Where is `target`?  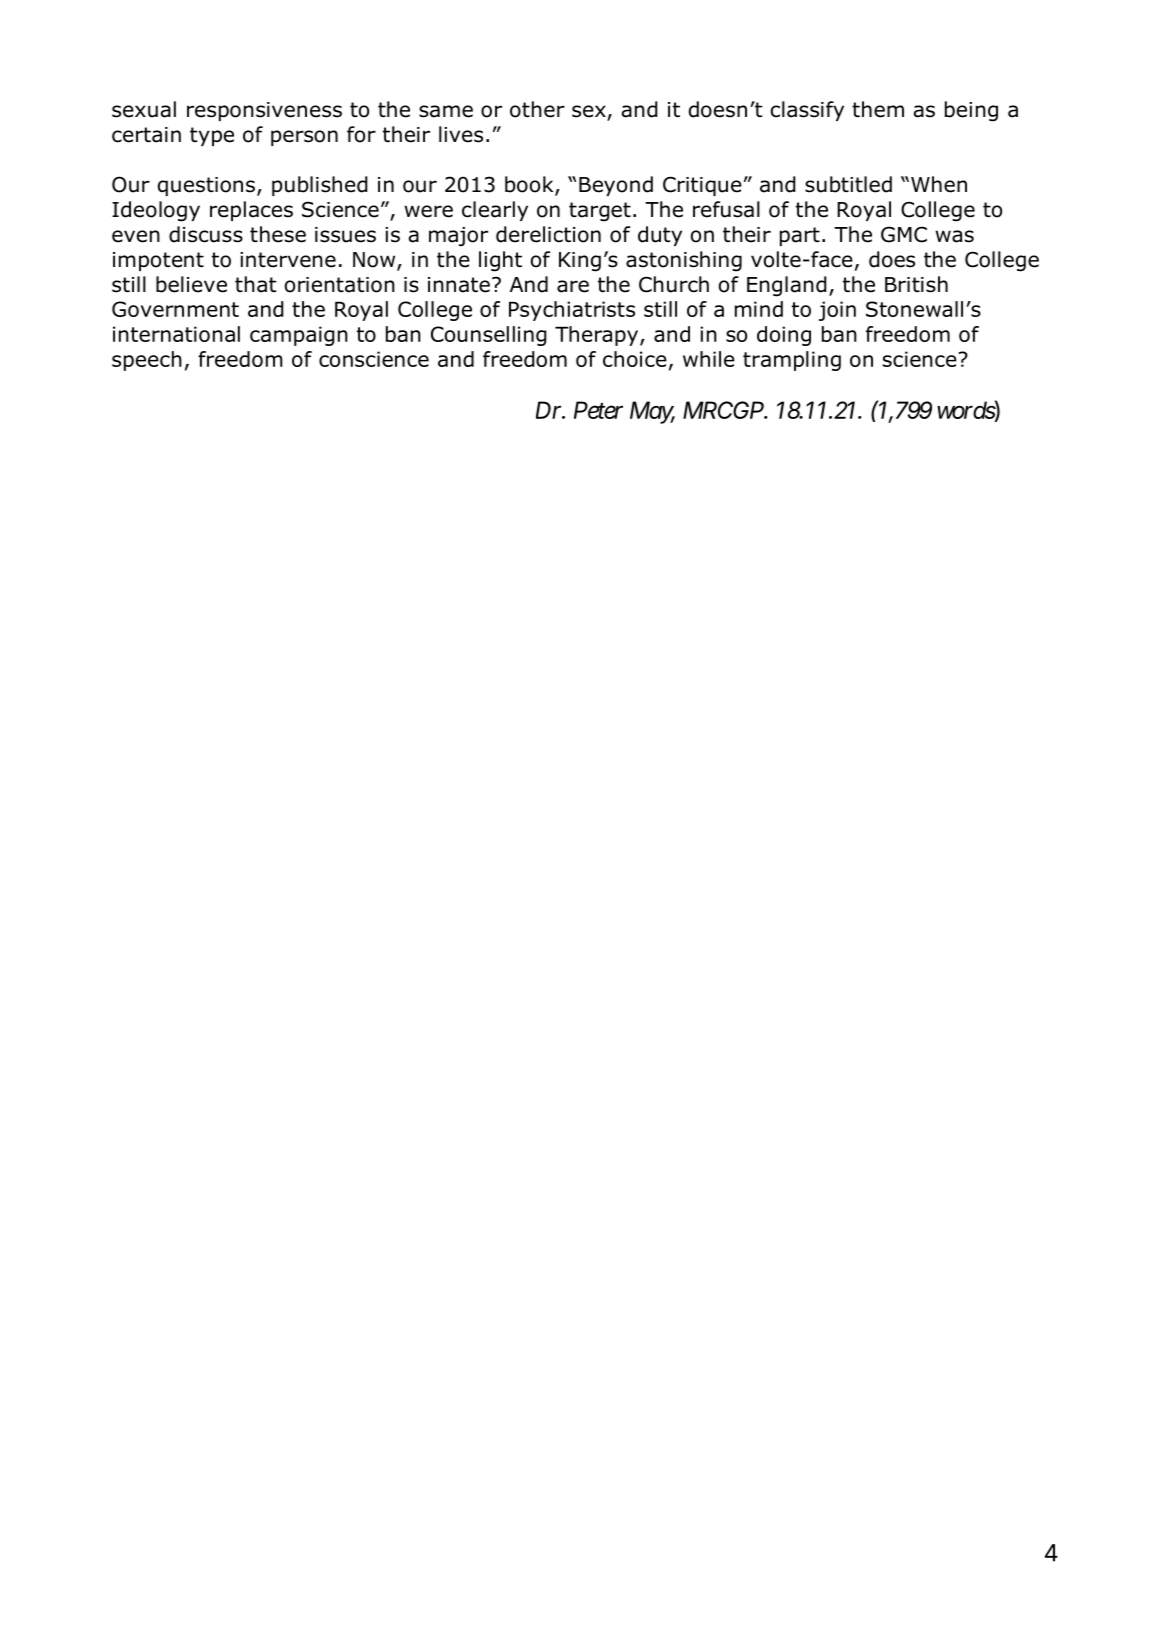 target is located at coordinates (600, 212).
